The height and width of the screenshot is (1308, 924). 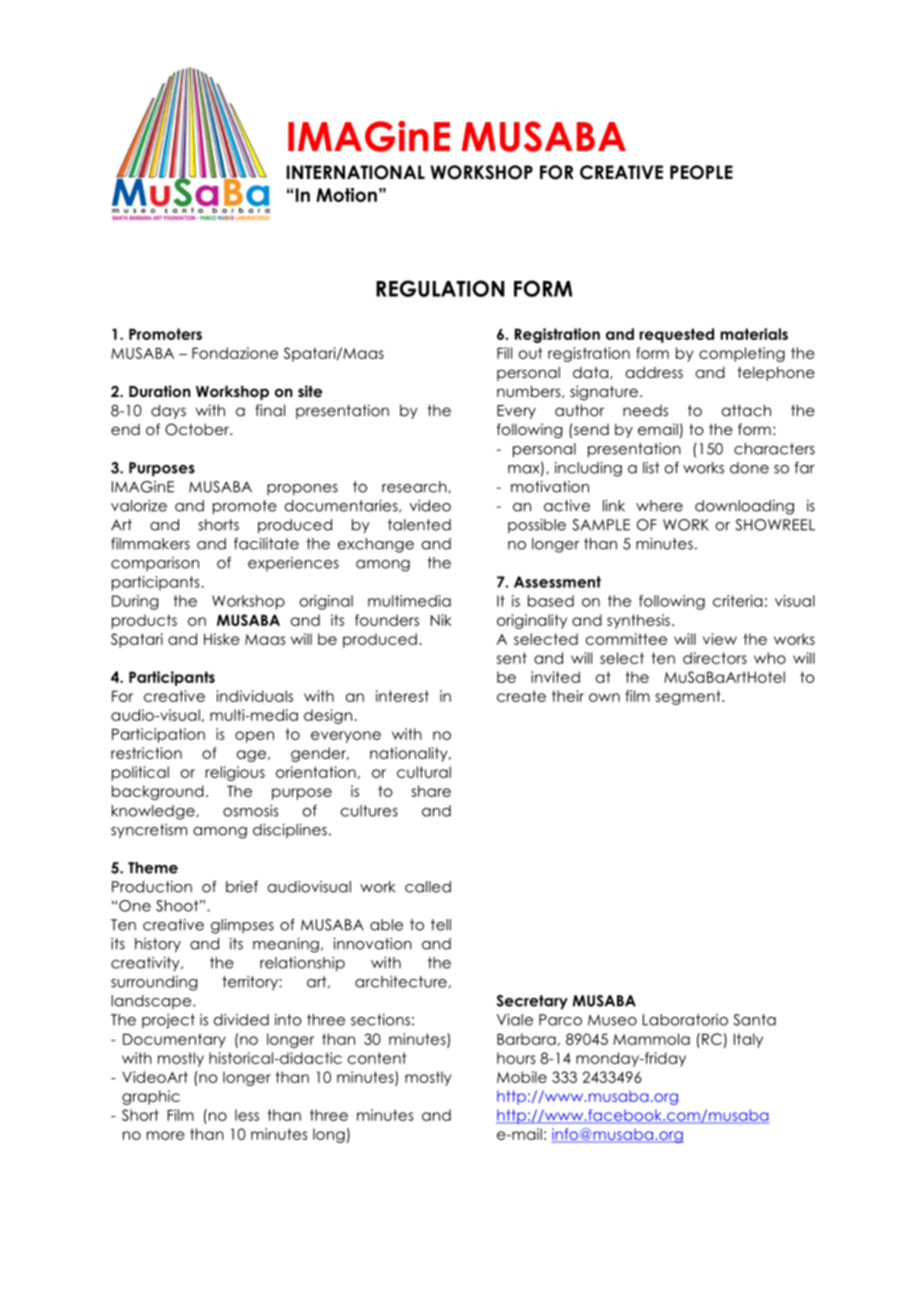 I want to click on facilitate, so click(x=266, y=544).
